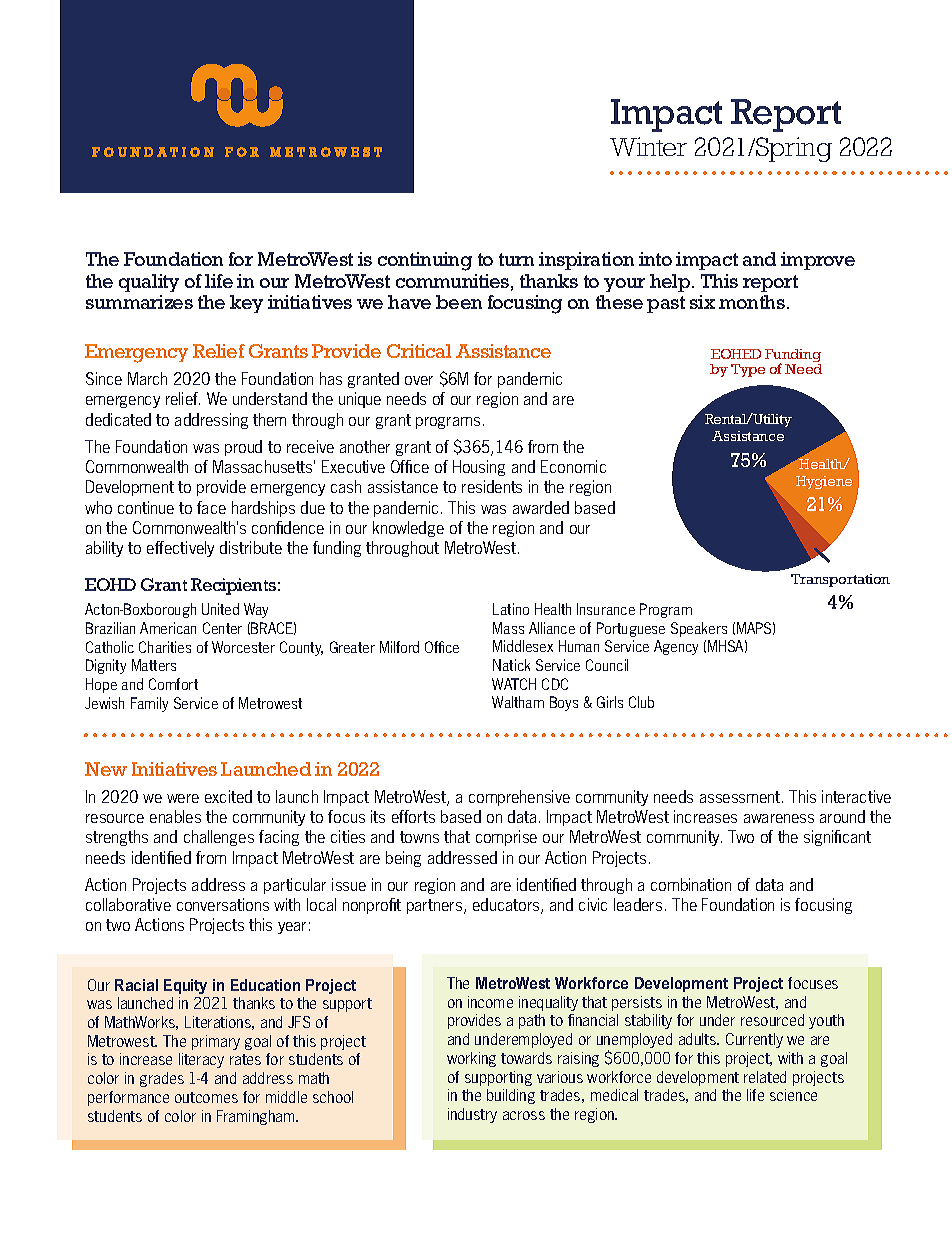 This screenshot has width=952, height=1233. Describe the element at coordinates (183, 798) in the screenshot. I see `were` at that location.
